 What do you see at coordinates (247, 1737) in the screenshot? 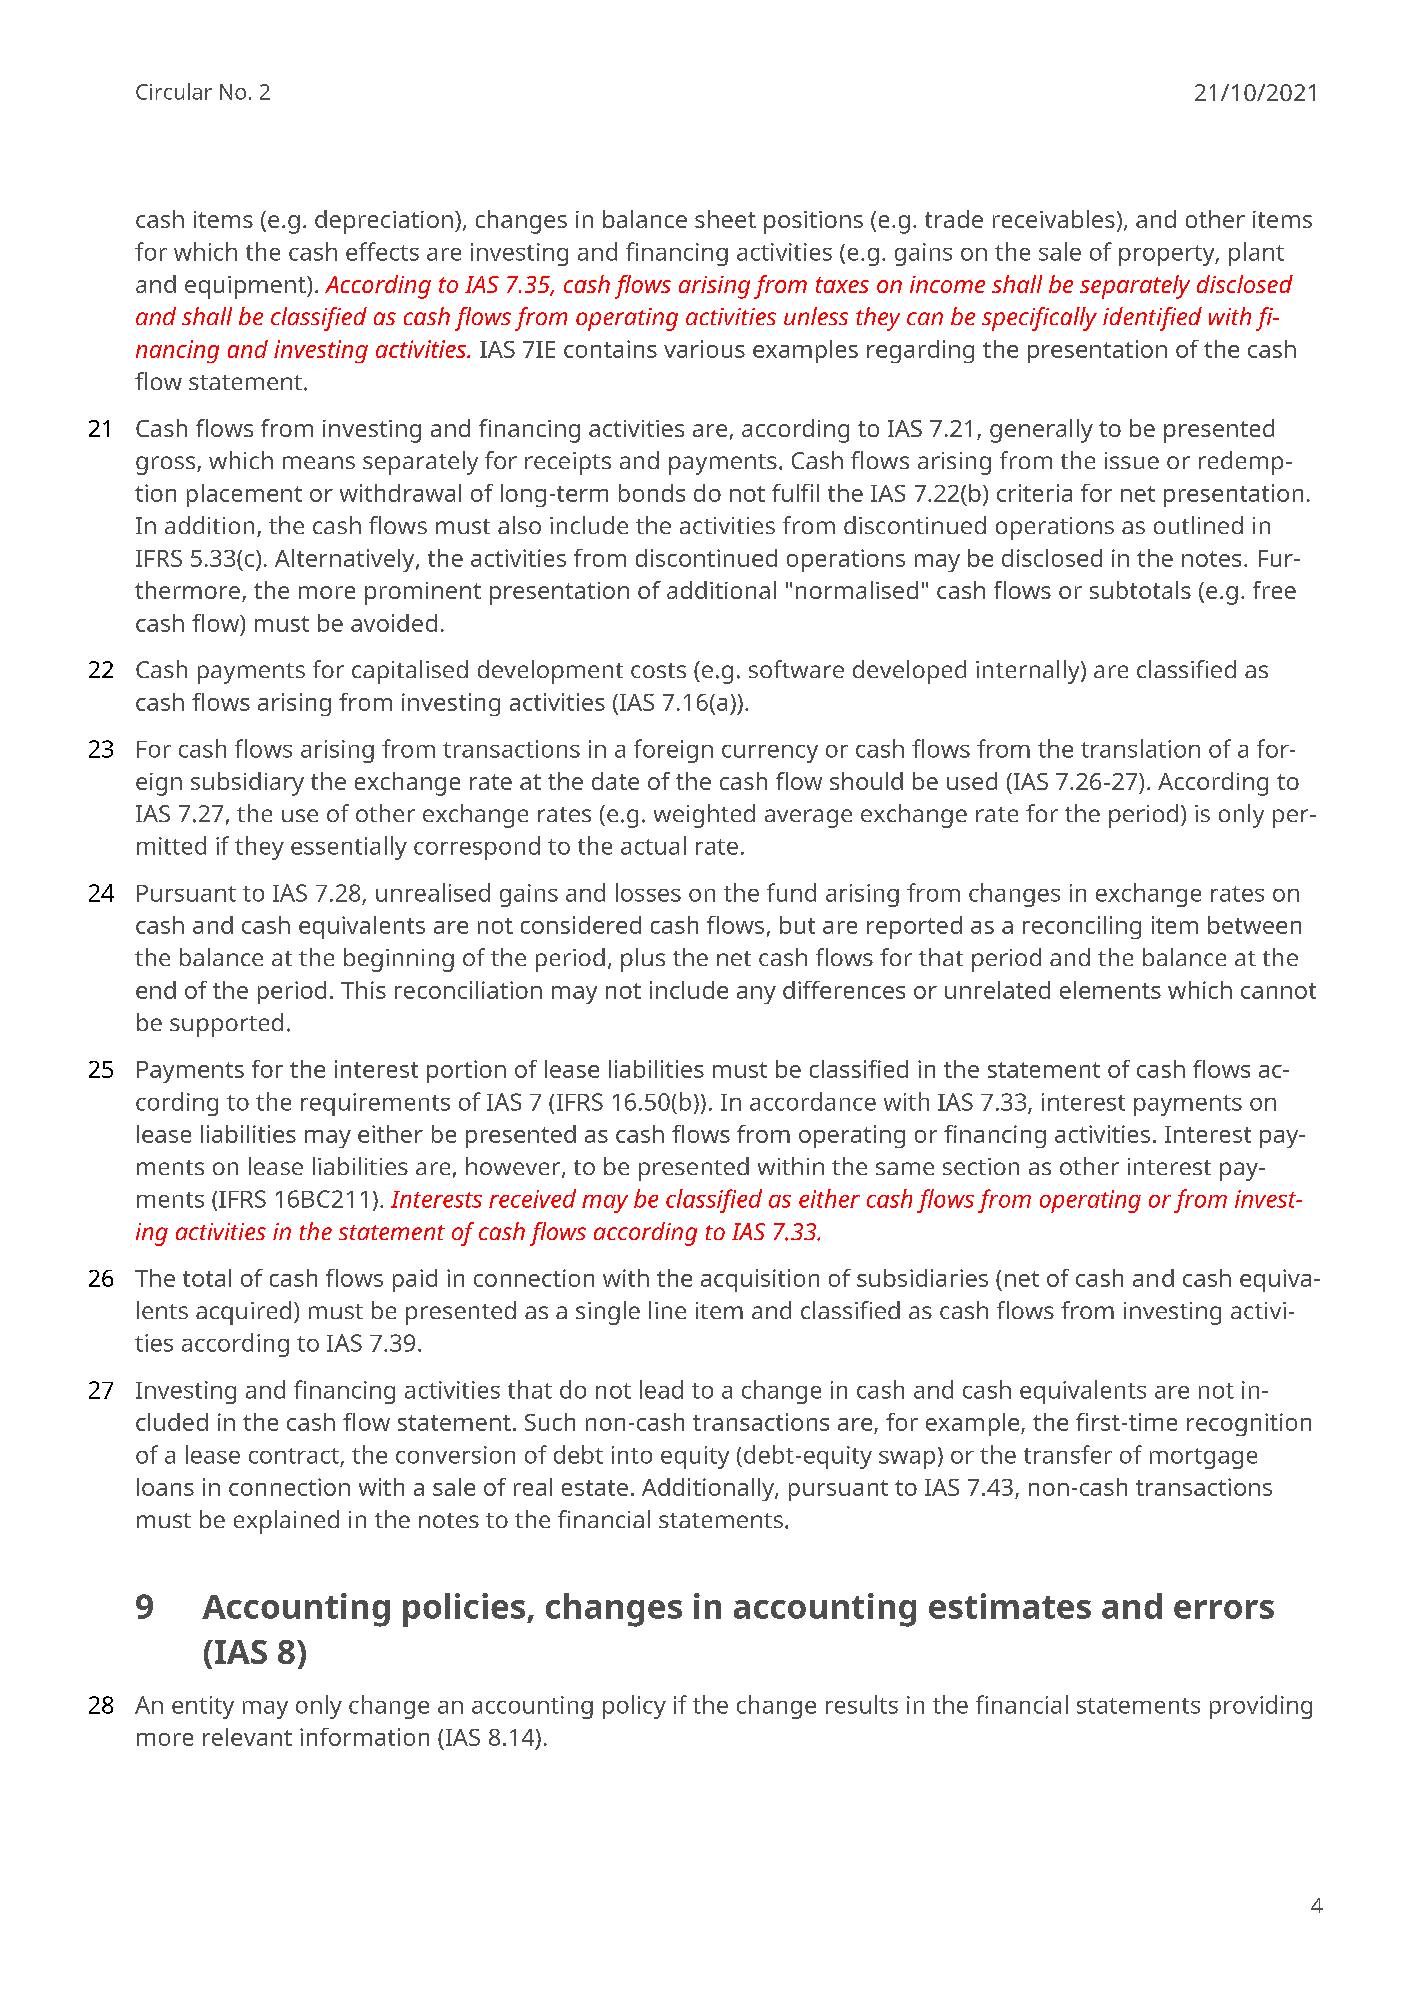
I see `relevant` at bounding box center [247, 1737].
